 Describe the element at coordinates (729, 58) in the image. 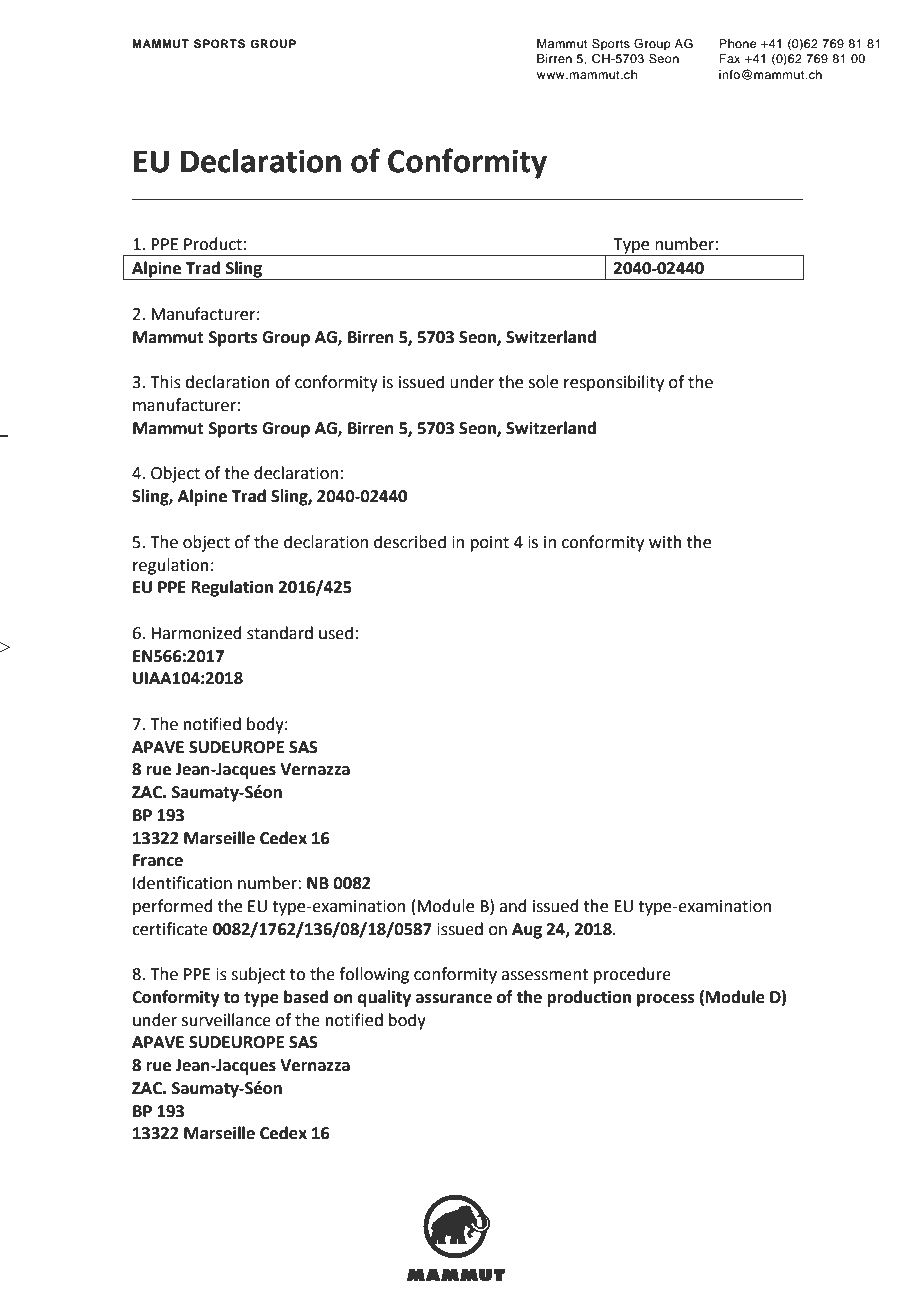

I see `Fax` at that location.
